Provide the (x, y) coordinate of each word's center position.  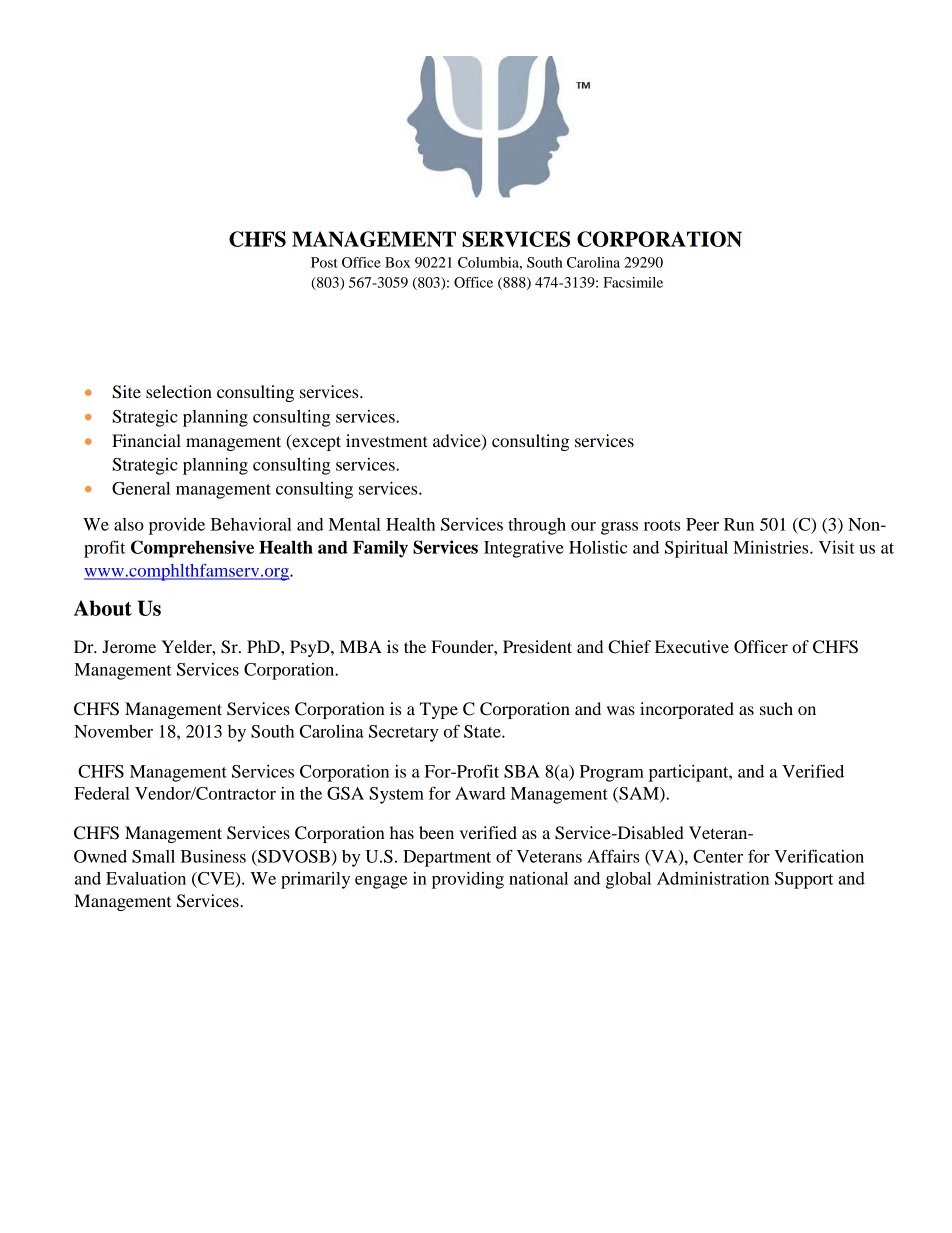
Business (213, 856)
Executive (692, 646)
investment (387, 440)
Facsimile (633, 282)
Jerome (129, 646)
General (141, 488)
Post (324, 262)
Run (739, 524)
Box (397, 262)
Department (447, 858)
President (537, 646)
